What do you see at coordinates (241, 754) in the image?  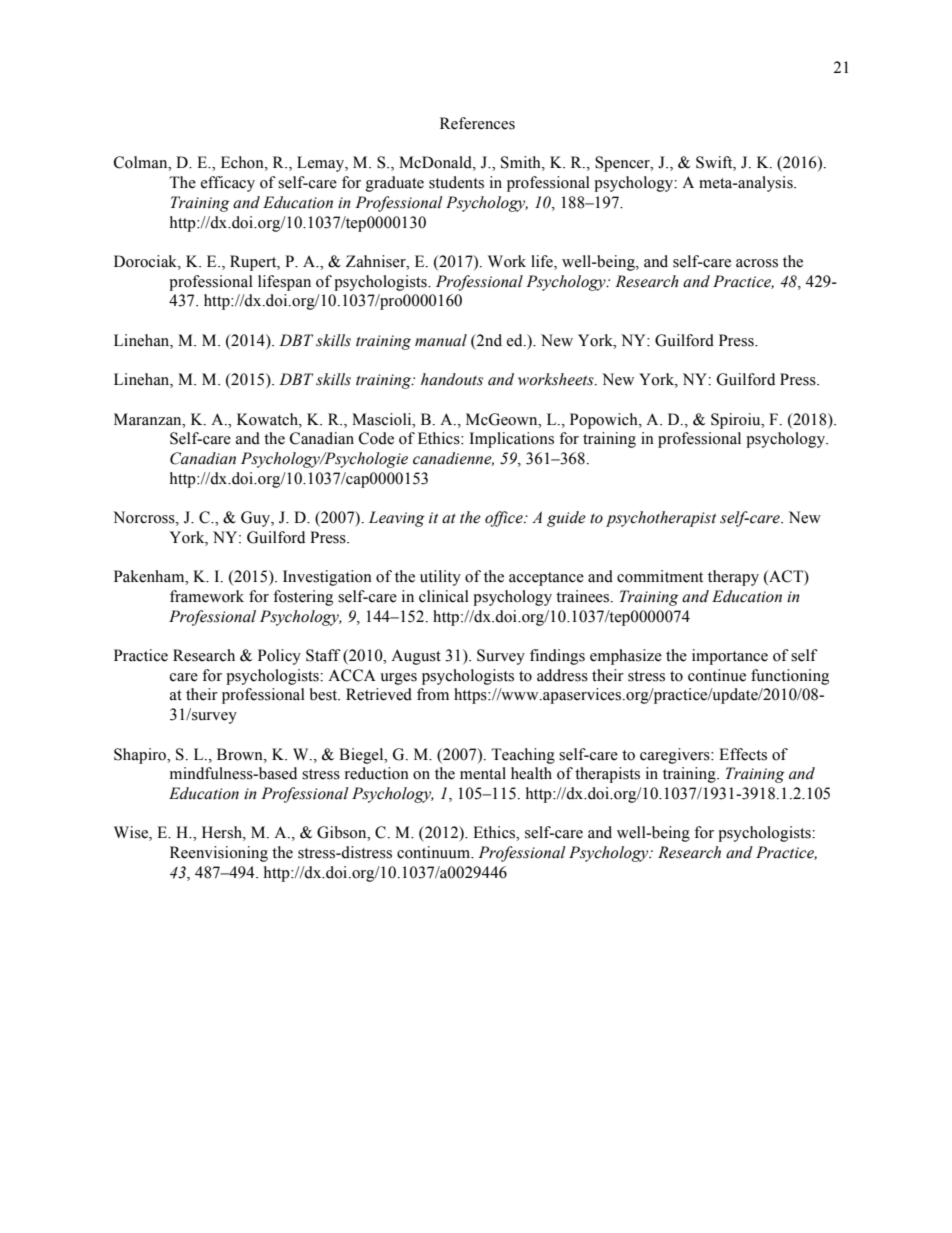 I see `Brown` at bounding box center [241, 754].
